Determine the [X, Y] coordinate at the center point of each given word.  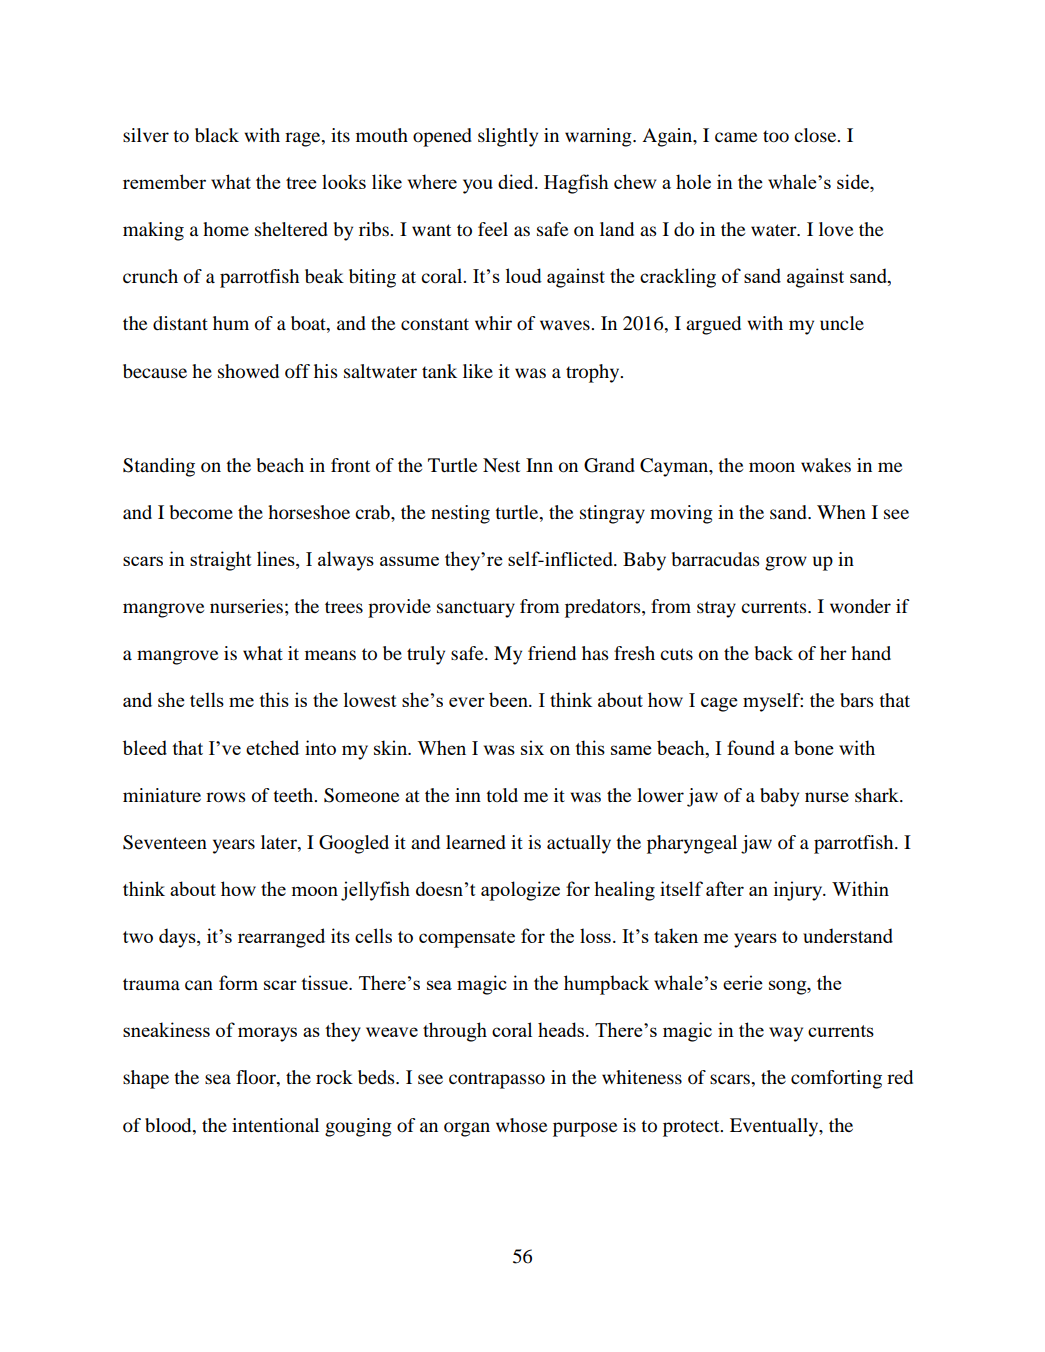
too [776, 136]
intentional [275, 1125]
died [517, 181]
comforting [836, 1079]
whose [521, 1125]
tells [207, 699]
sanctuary [476, 609]
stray [716, 609]
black [217, 135]
